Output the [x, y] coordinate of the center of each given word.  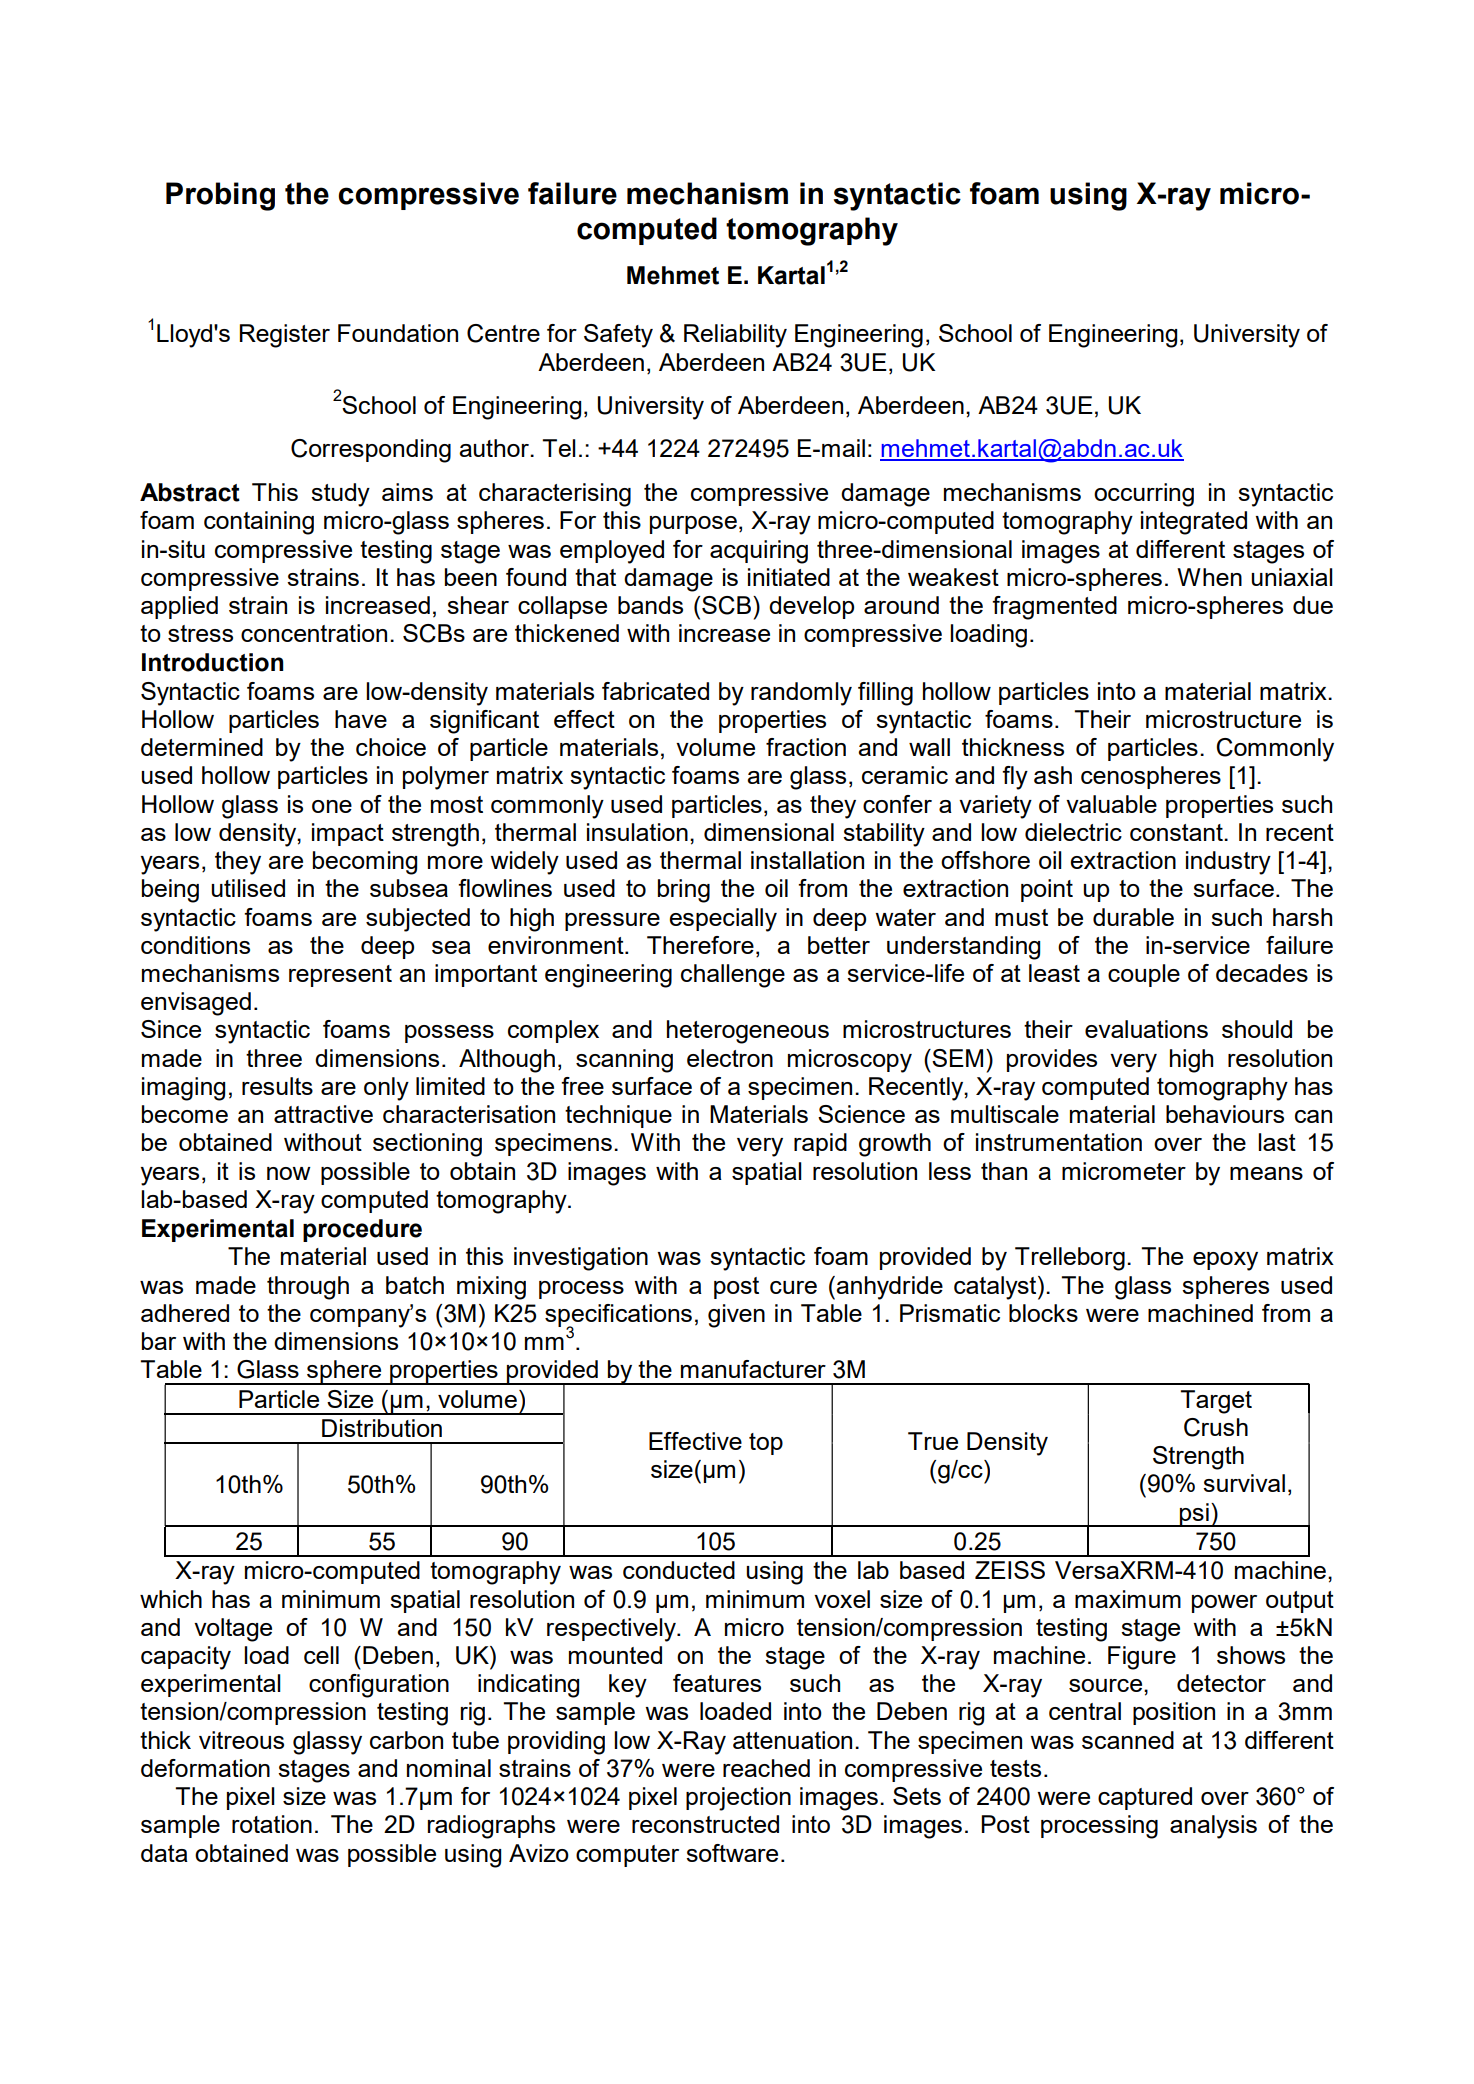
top [766, 1444]
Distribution [382, 1428]
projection [738, 1799]
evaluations [1146, 1029]
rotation [272, 1824]
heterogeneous [748, 1032]
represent [340, 976]
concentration [314, 633]
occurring [1144, 495]
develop [811, 607]
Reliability [735, 336]
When [1209, 577]
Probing [220, 196]
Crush [1216, 1427]
